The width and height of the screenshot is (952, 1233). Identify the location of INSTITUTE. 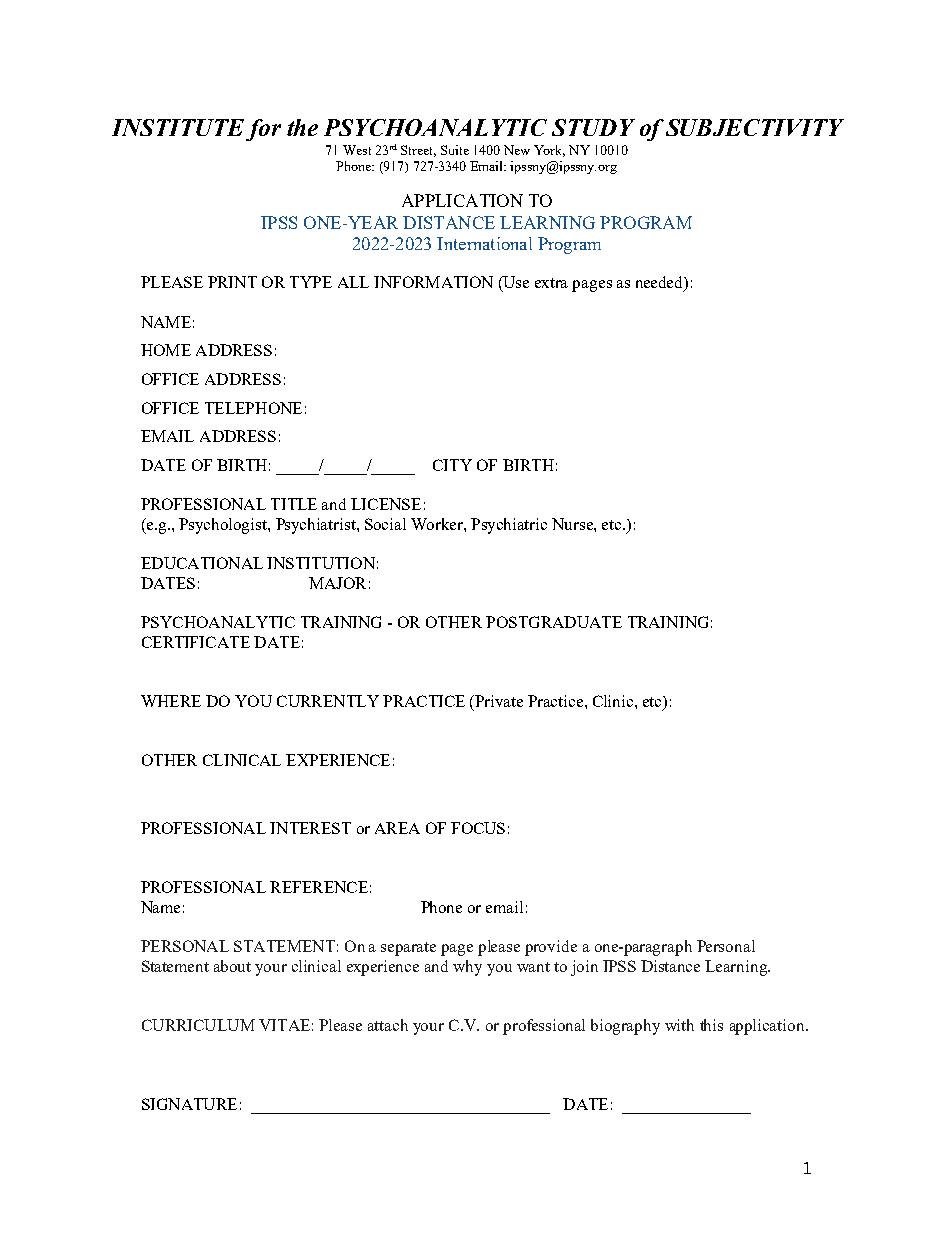
(178, 127).
